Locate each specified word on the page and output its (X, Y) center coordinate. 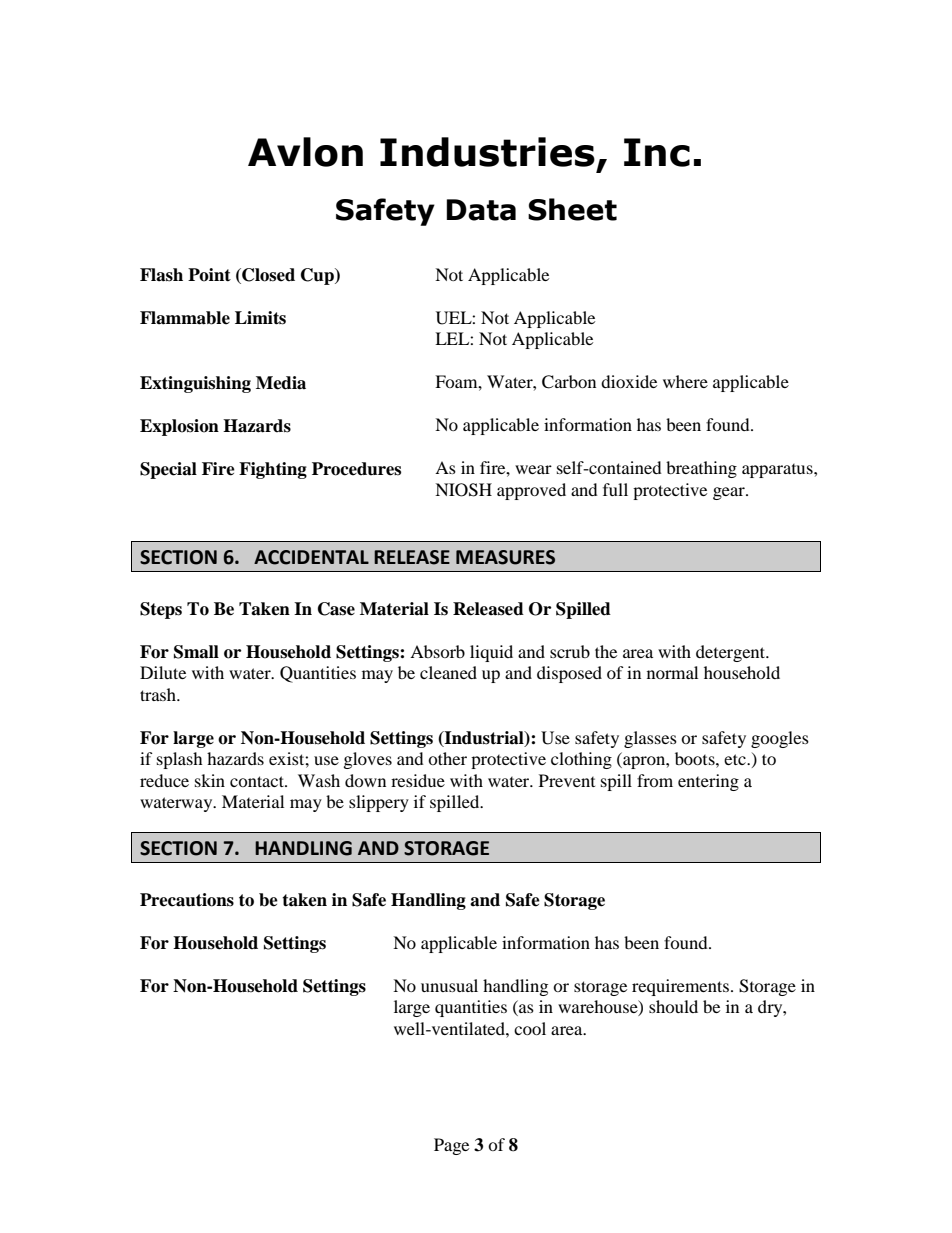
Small (196, 652)
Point (209, 275)
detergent (732, 653)
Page (451, 1146)
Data (481, 210)
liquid (491, 653)
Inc (657, 152)
